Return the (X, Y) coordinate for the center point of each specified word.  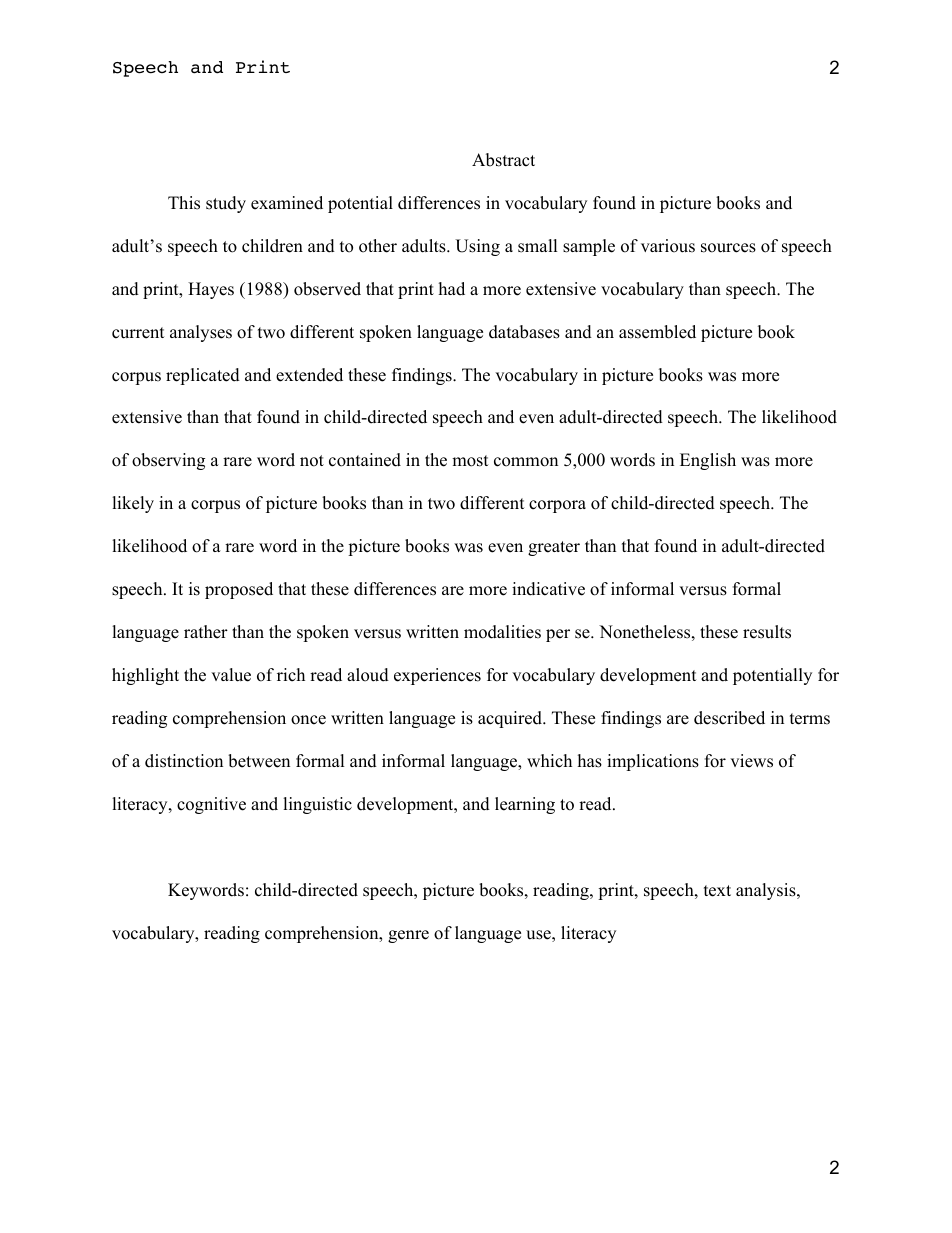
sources (728, 248)
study (226, 204)
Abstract (503, 160)
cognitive (211, 805)
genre (408, 936)
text (717, 891)
